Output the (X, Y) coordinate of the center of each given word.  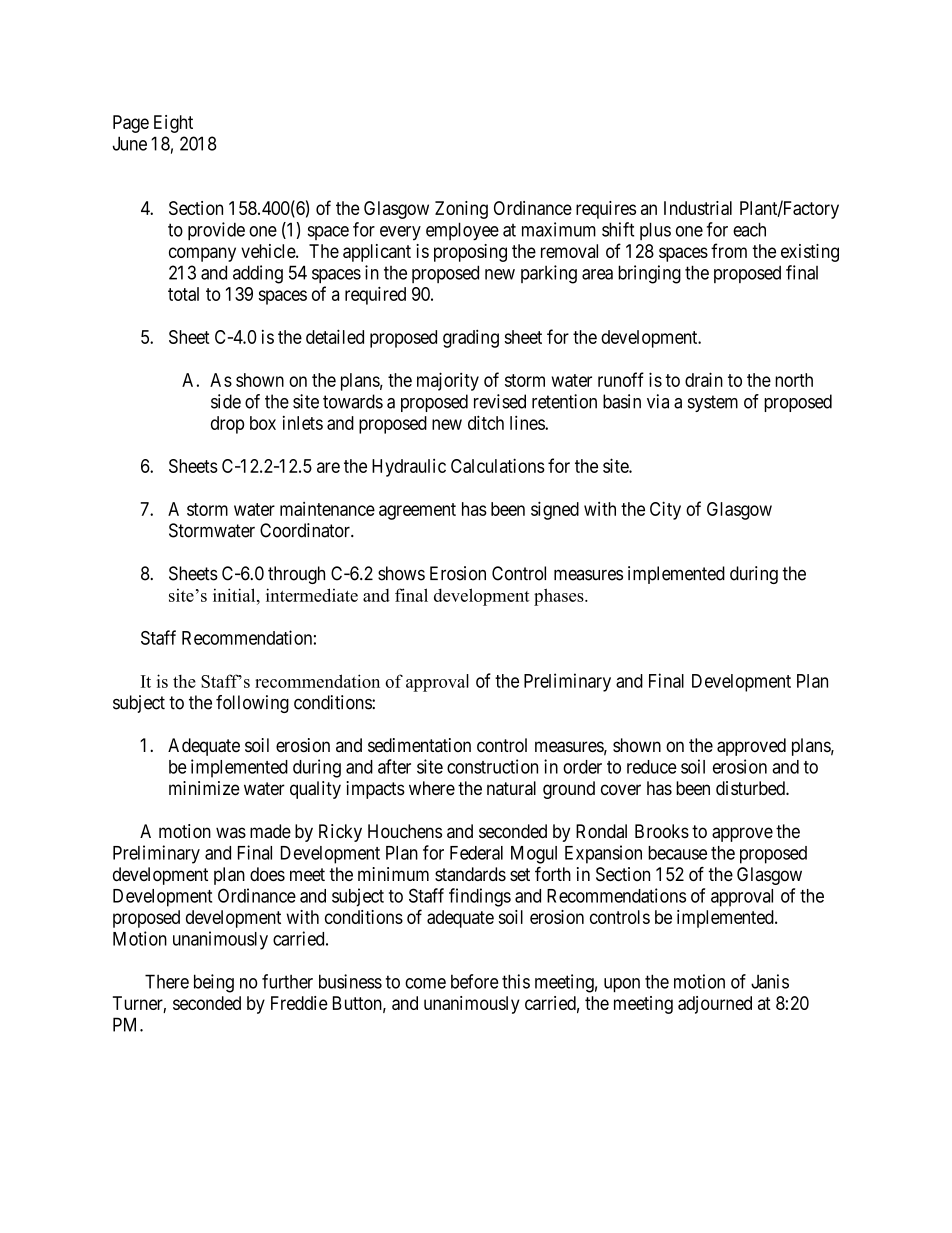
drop (227, 425)
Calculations (498, 465)
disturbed (751, 788)
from (729, 250)
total (183, 294)
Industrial (698, 208)
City (665, 510)
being (214, 983)
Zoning (461, 210)
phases (560, 597)
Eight (173, 124)
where (432, 788)
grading (471, 338)
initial (235, 595)
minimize (204, 788)
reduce (652, 767)
